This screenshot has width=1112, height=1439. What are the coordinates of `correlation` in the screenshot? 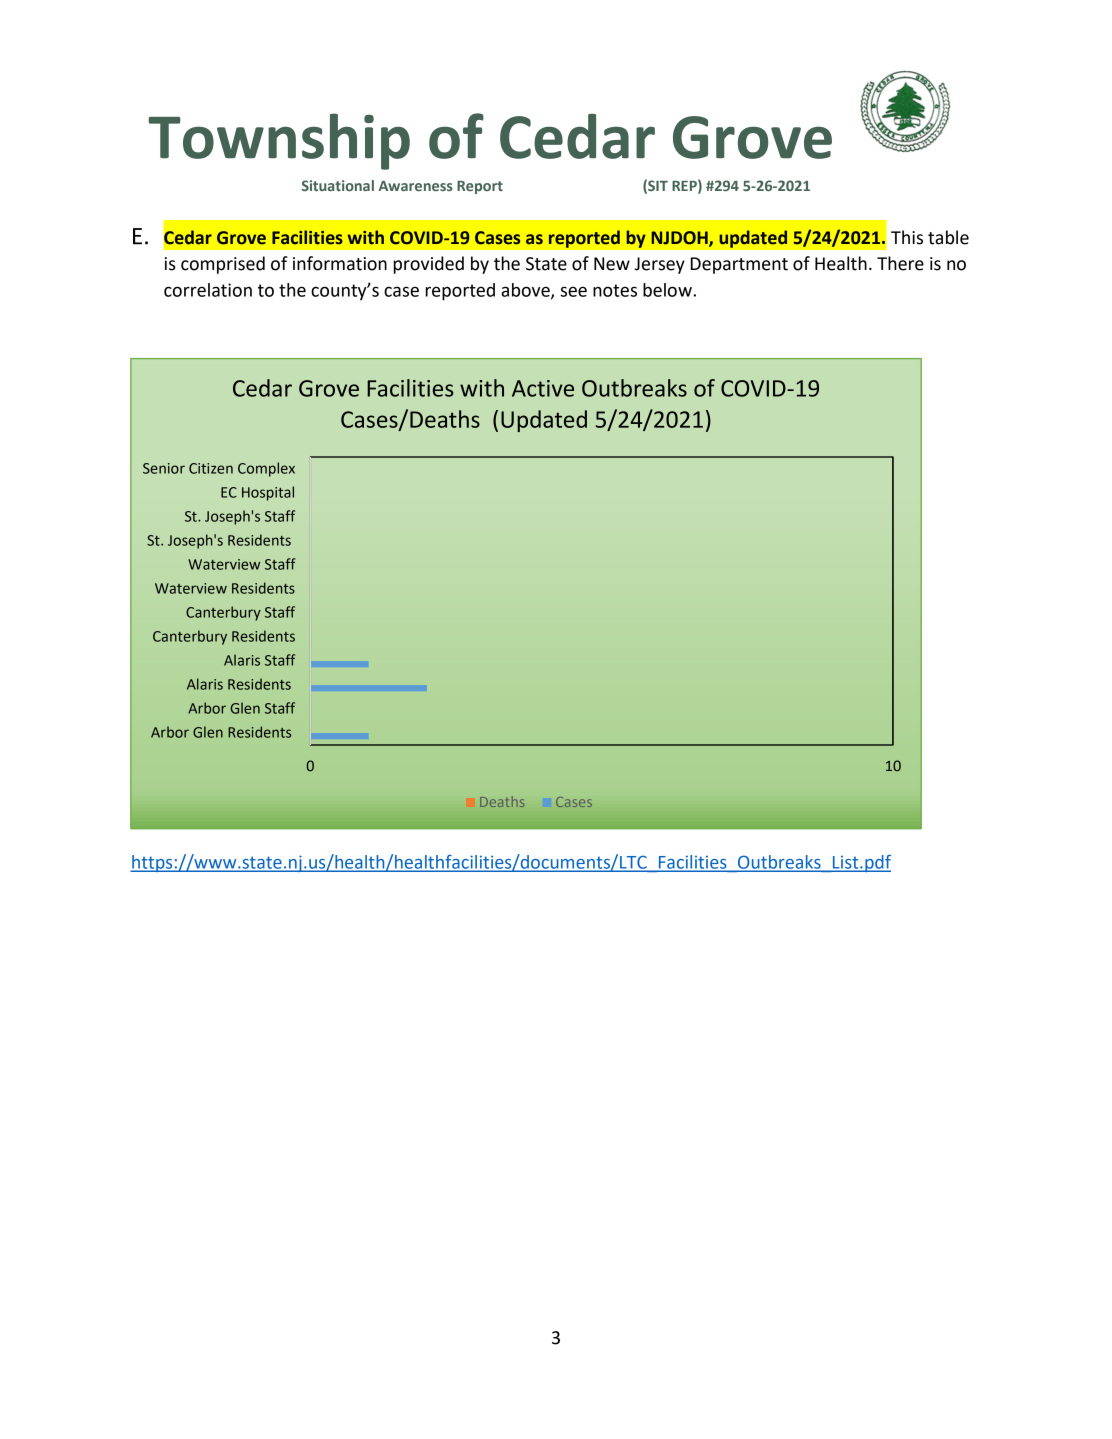 It's located at (208, 290).
